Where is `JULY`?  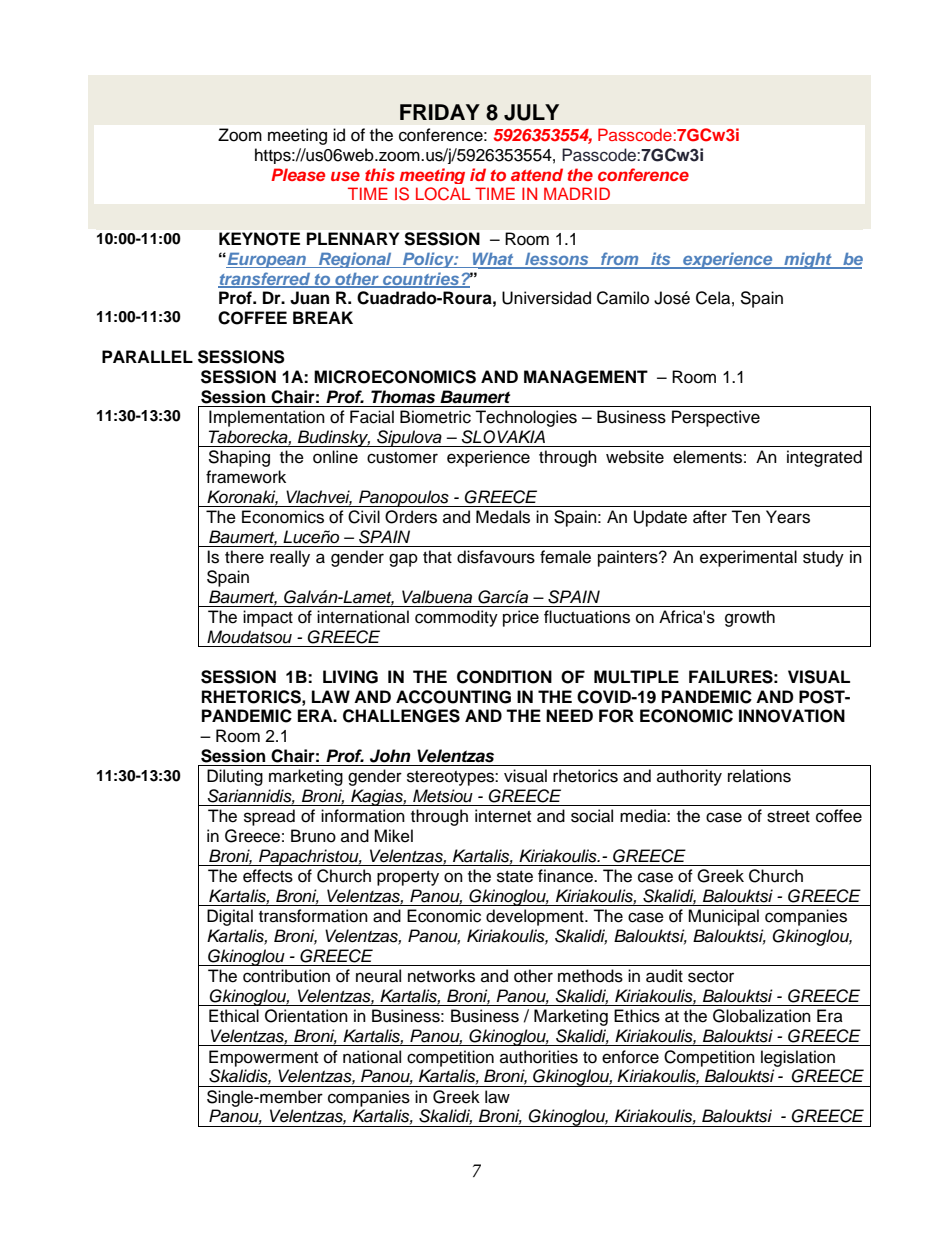 JULY is located at coordinates (531, 112).
